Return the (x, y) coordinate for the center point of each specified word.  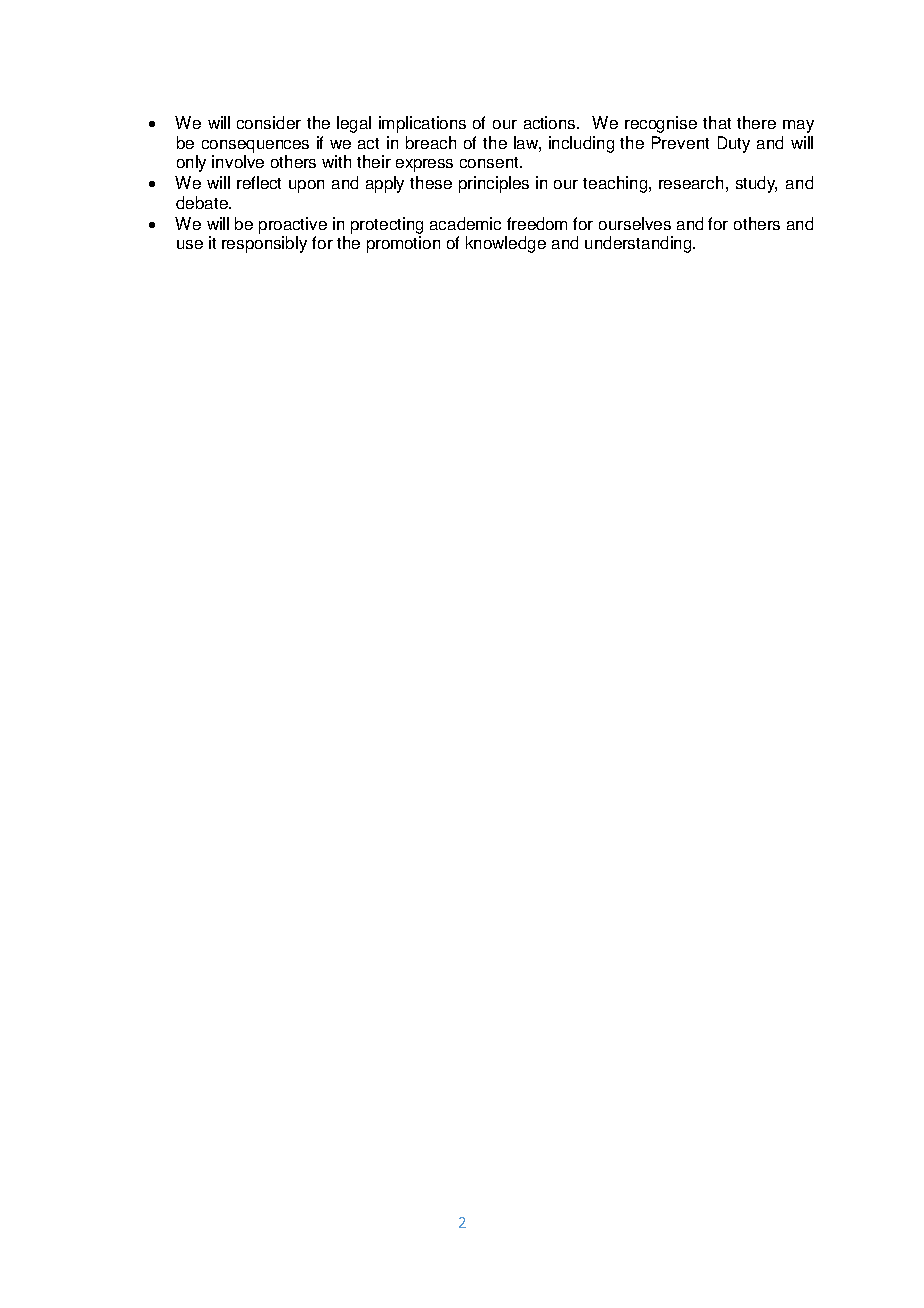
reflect (259, 182)
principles (494, 184)
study (756, 184)
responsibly (264, 244)
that (717, 122)
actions (551, 122)
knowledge (506, 244)
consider (269, 122)
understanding (638, 244)
